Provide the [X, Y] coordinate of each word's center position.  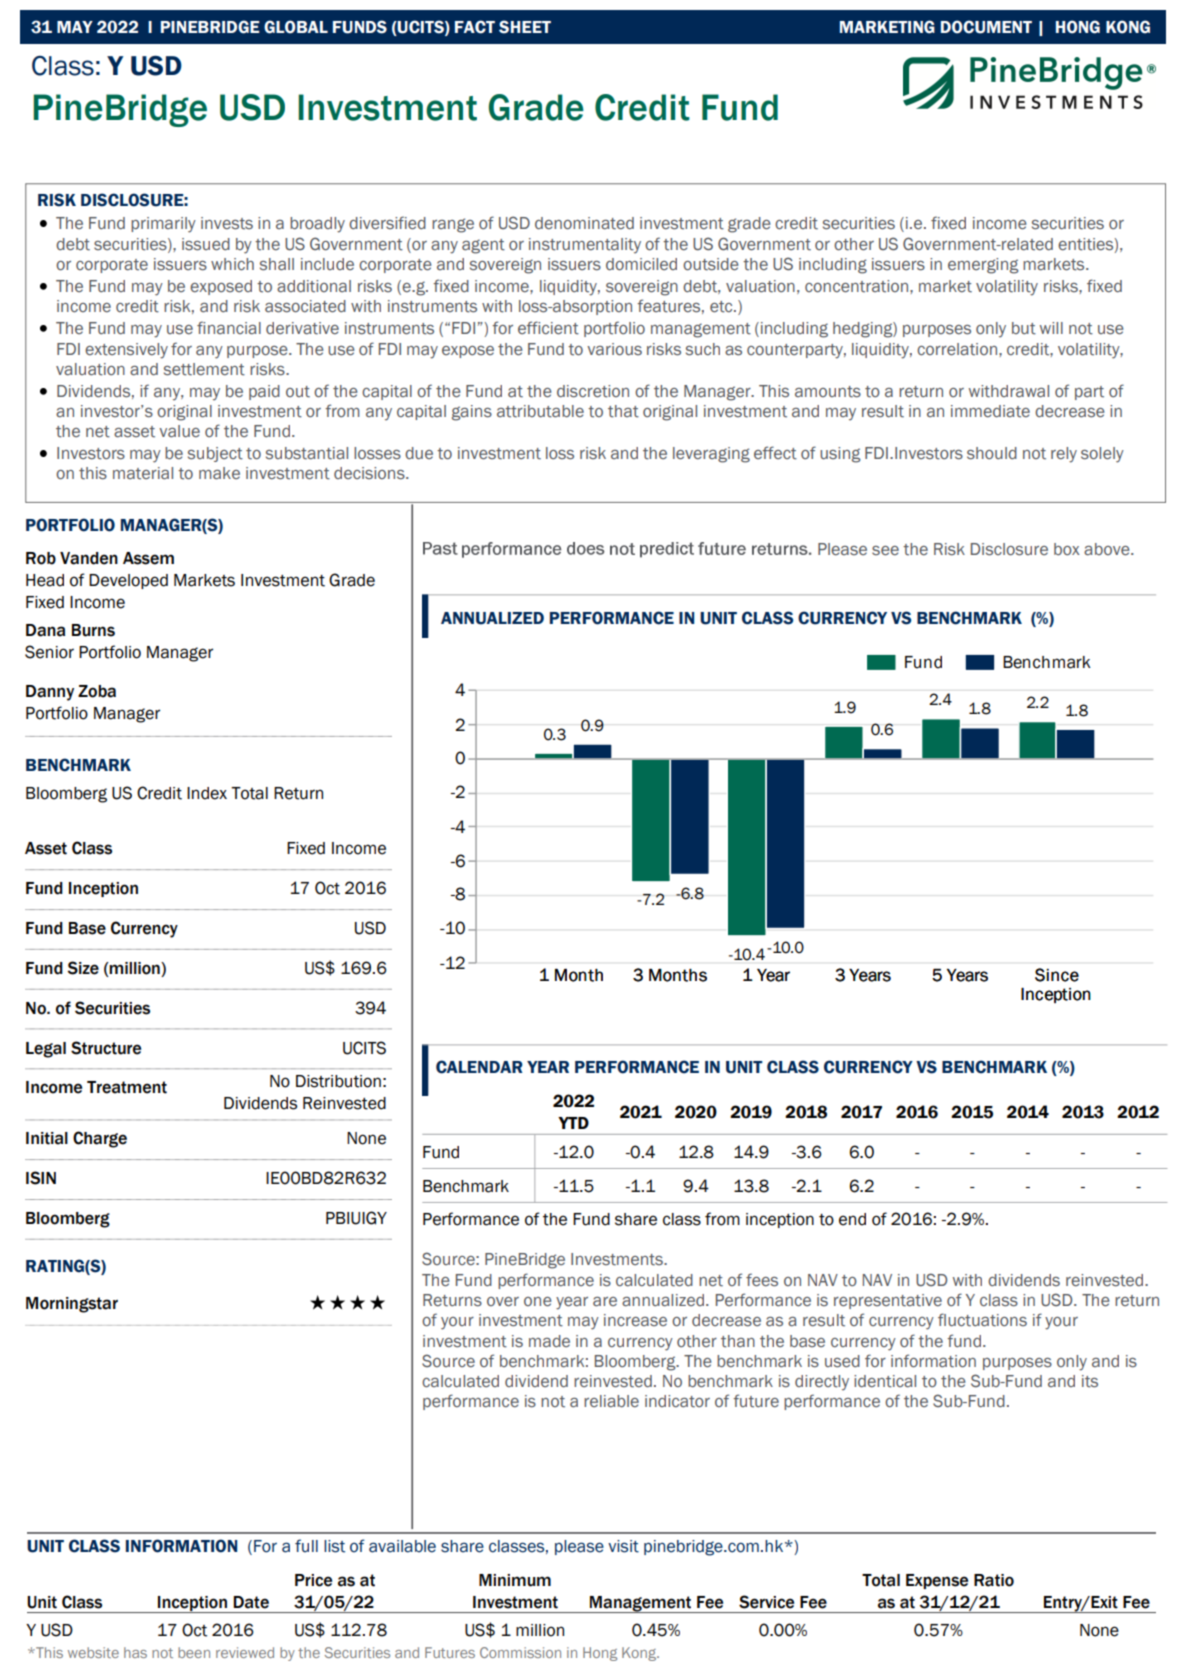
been [194, 1652]
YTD [573, 1123]
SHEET [525, 27]
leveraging [711, 455]
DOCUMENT [986, 27]
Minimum [515, 1580]
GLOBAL [296, 27]
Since [1057, 975]
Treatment [127, 1087]
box [1067, 549]
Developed [128, 581]
